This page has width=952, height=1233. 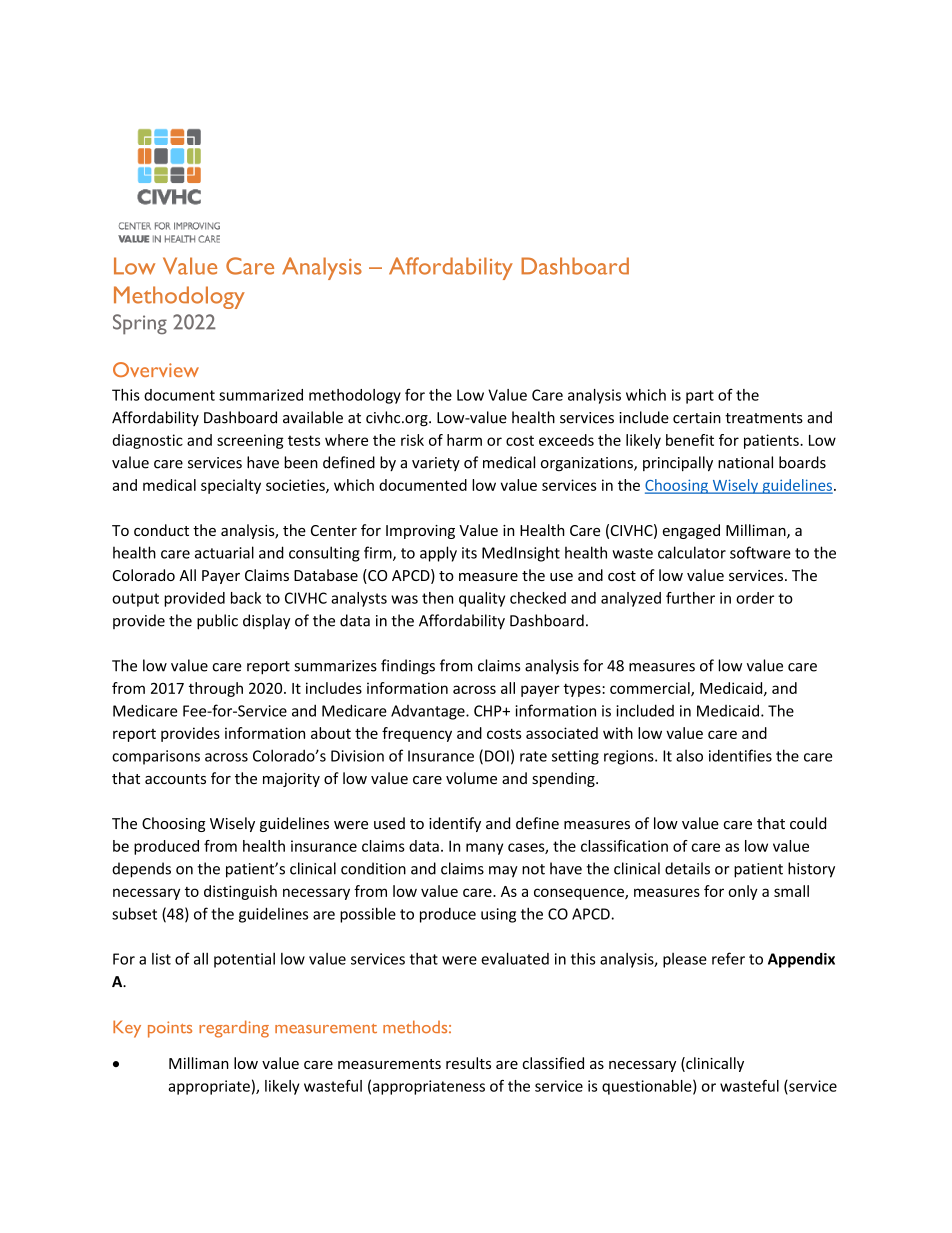 I want to click on part, so click(x=700, y=397).
